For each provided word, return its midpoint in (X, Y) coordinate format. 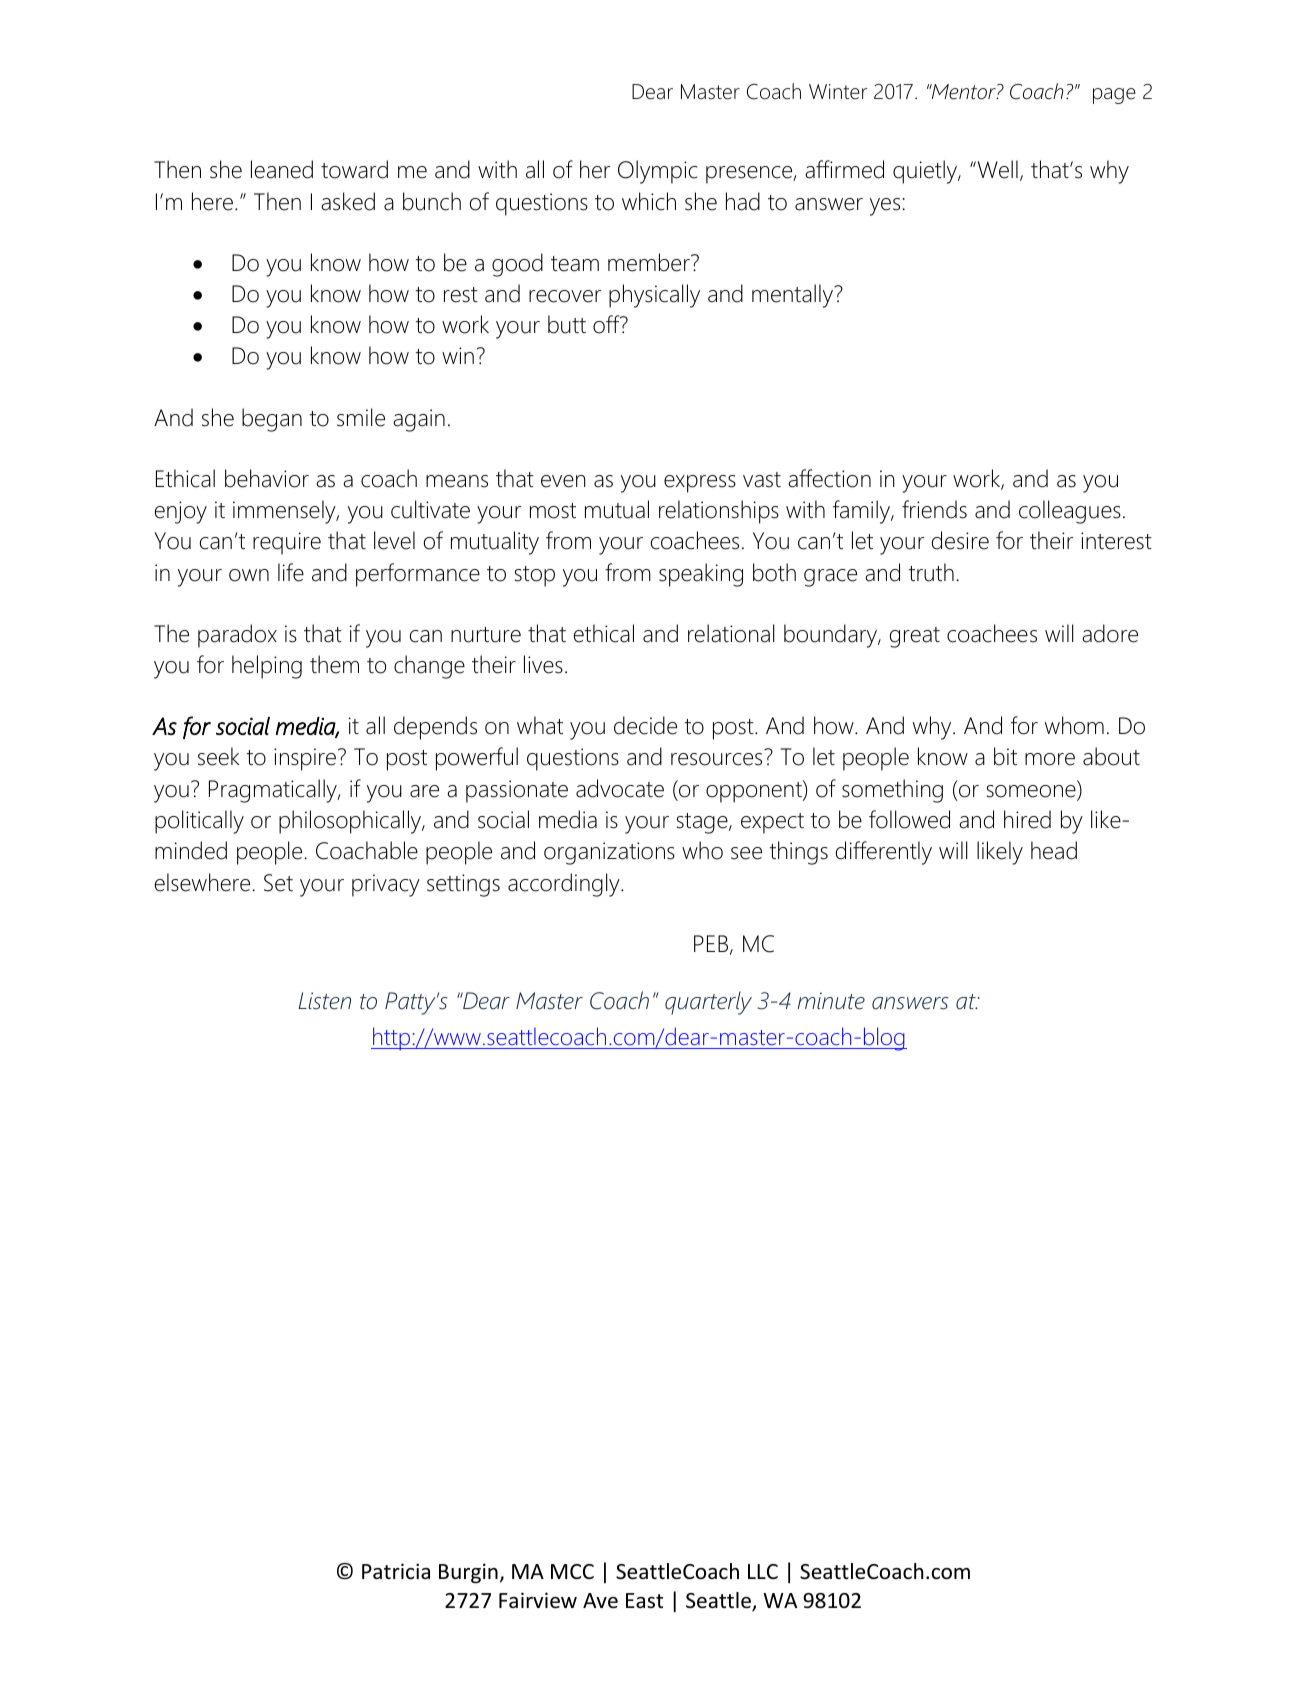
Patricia (396, 1571)
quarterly (708, 1003)
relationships (719, 512)
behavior (267, 478)
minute (831, 1001)
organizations (609, 853)
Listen (324, 1001)
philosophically (351, 822)
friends (934, 509)
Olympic (657, 172)
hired (1027, 819)
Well (996, 169)
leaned (282, 169)
